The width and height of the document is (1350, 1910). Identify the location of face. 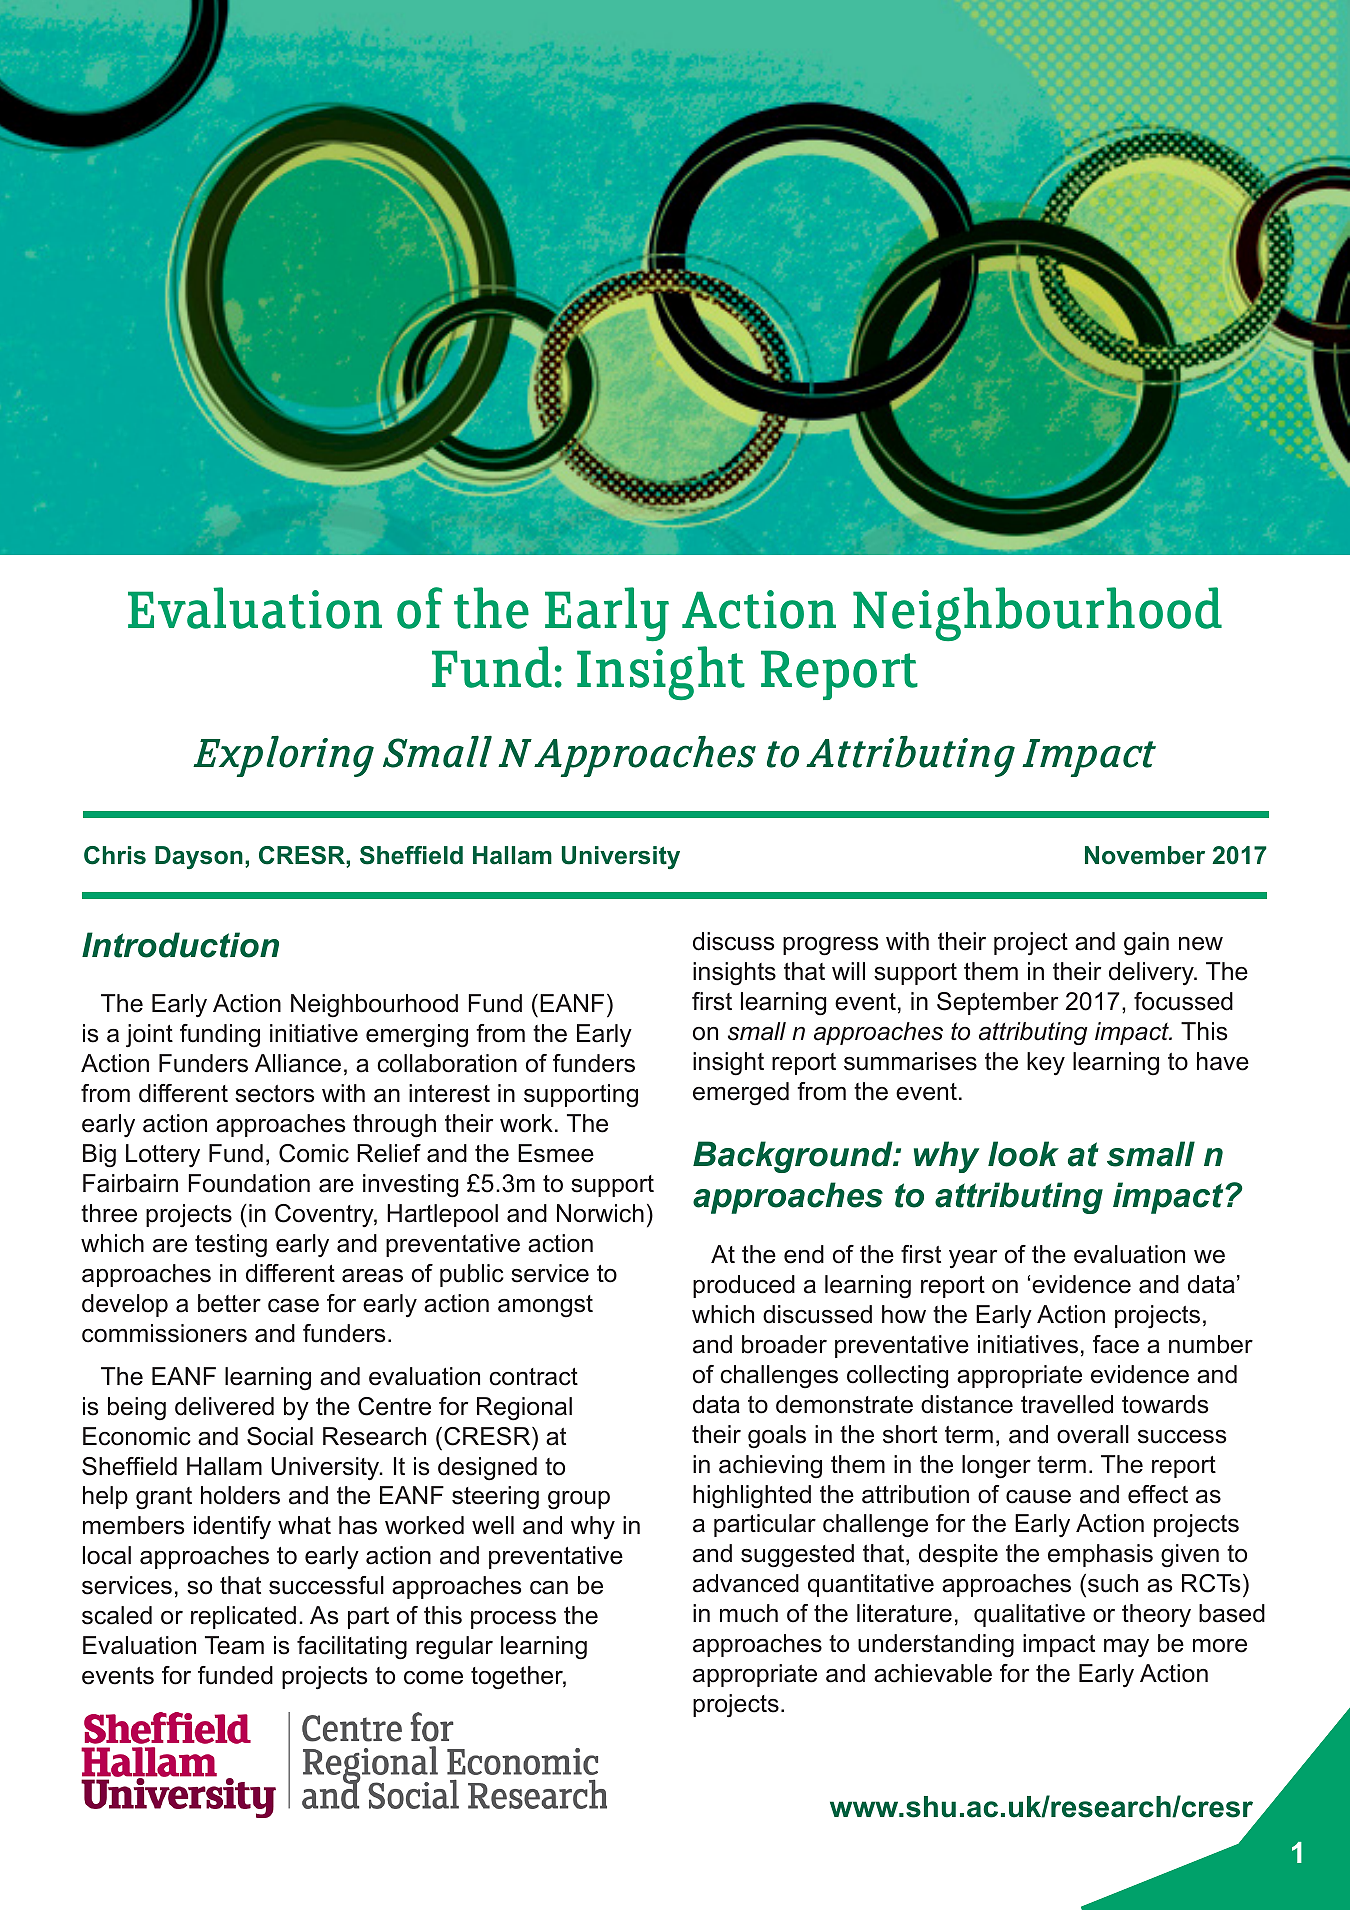
(1116, 1344).
